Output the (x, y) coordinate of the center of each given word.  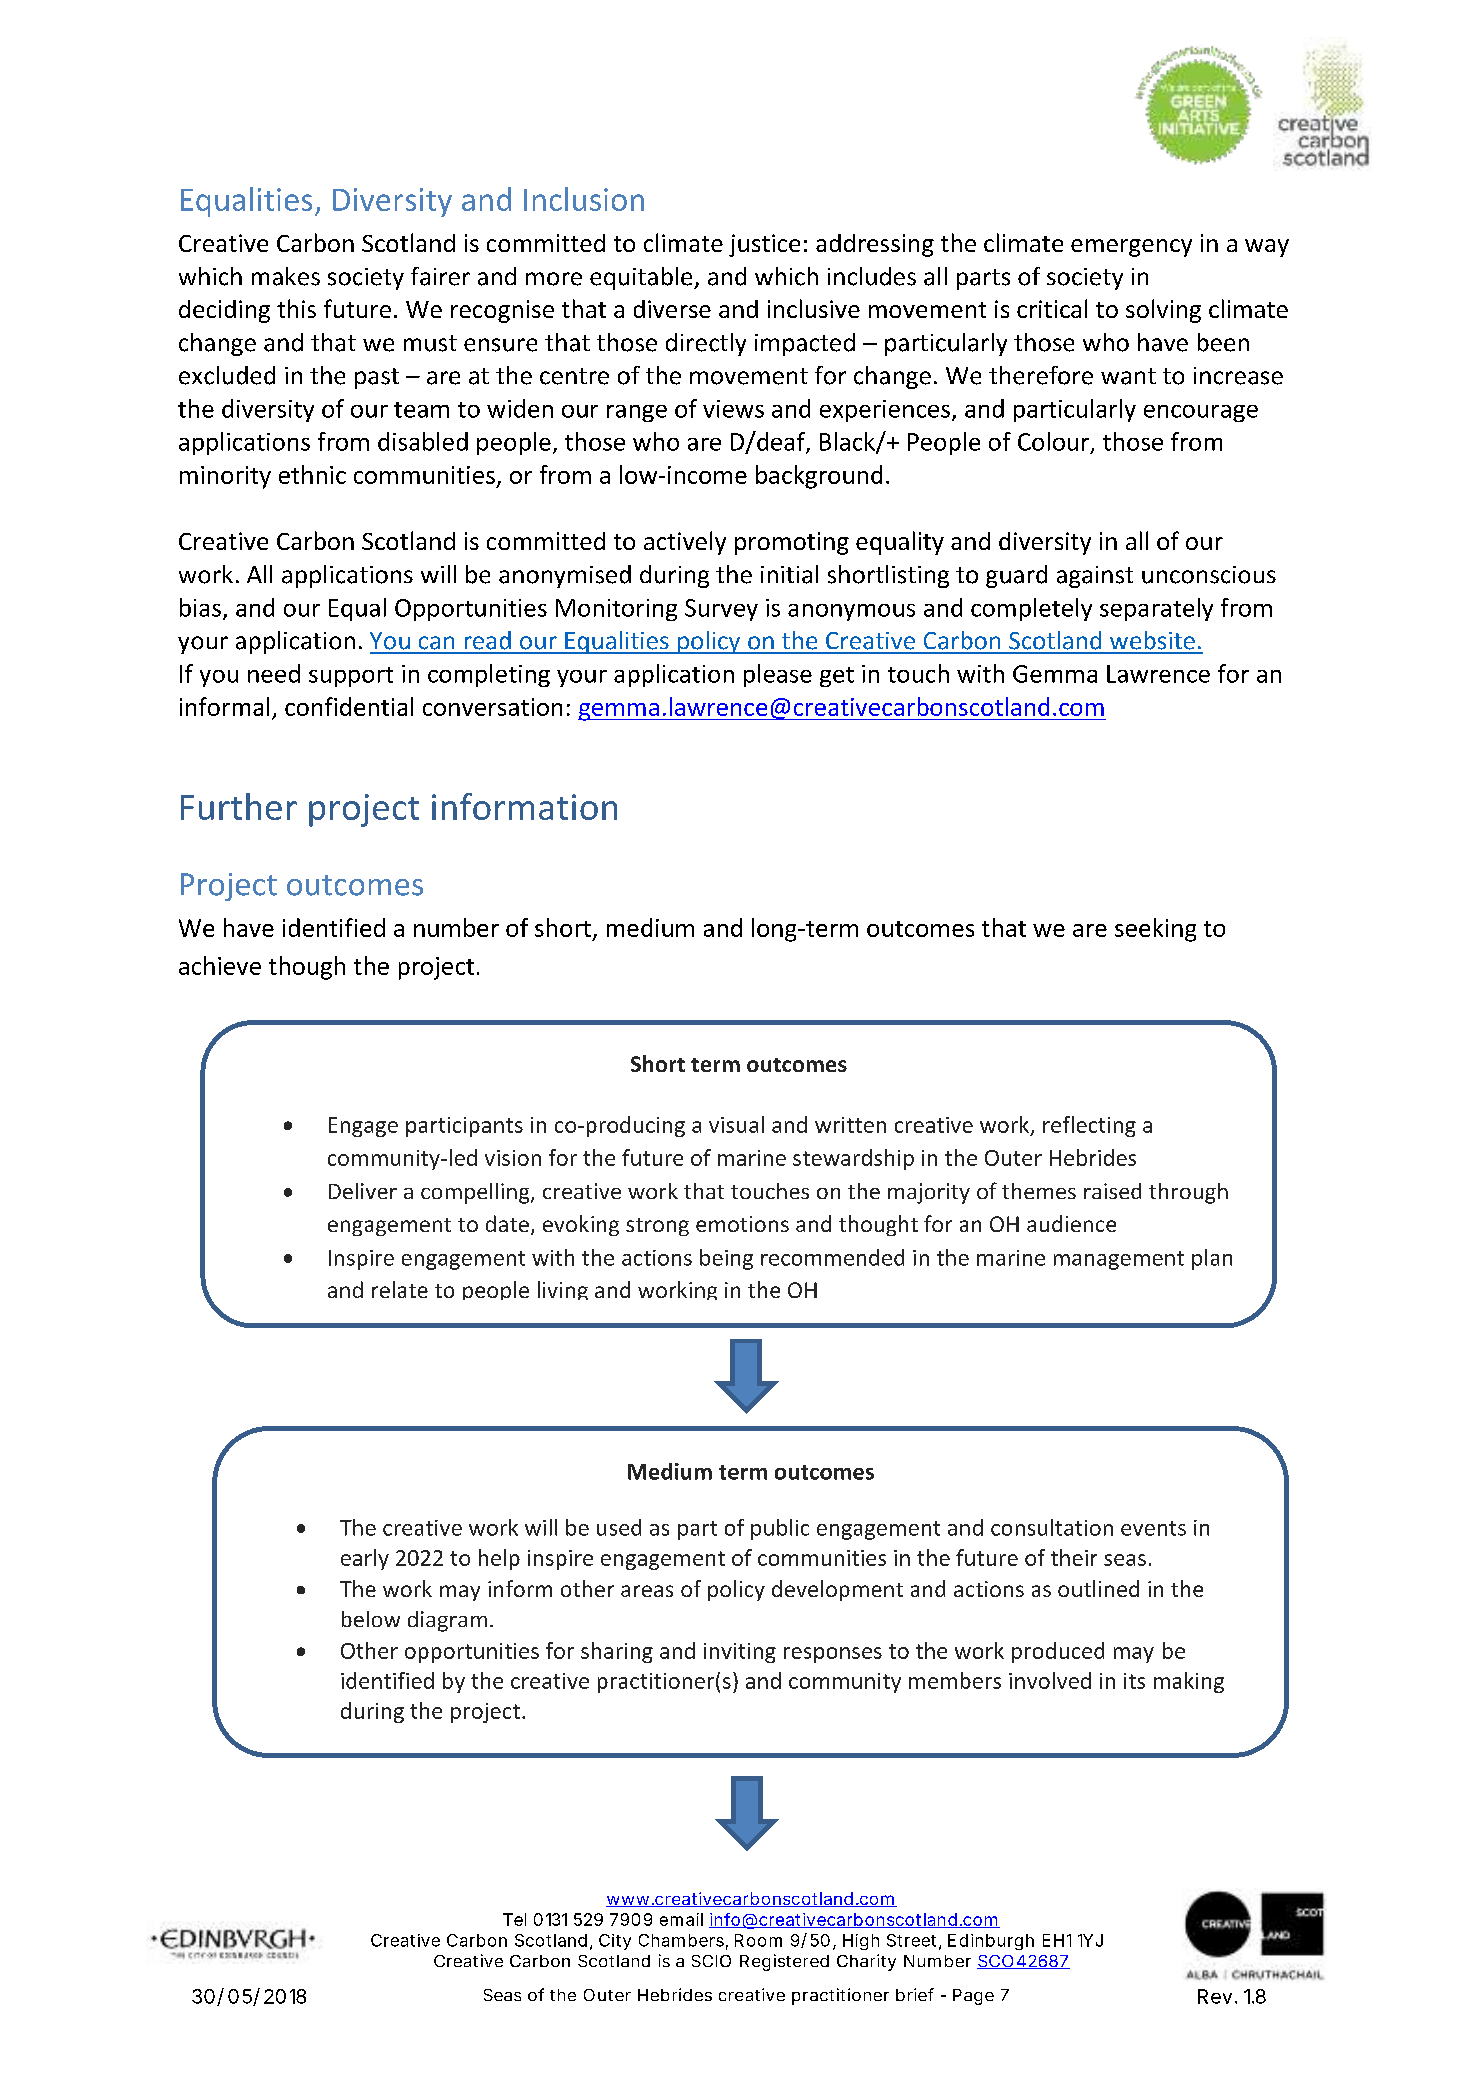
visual (736, 1124)
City (615, 1942)
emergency (1131, 248)
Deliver (363, 1191)
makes (286, 276)
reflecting (1089, 1126)
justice (764, 245)
